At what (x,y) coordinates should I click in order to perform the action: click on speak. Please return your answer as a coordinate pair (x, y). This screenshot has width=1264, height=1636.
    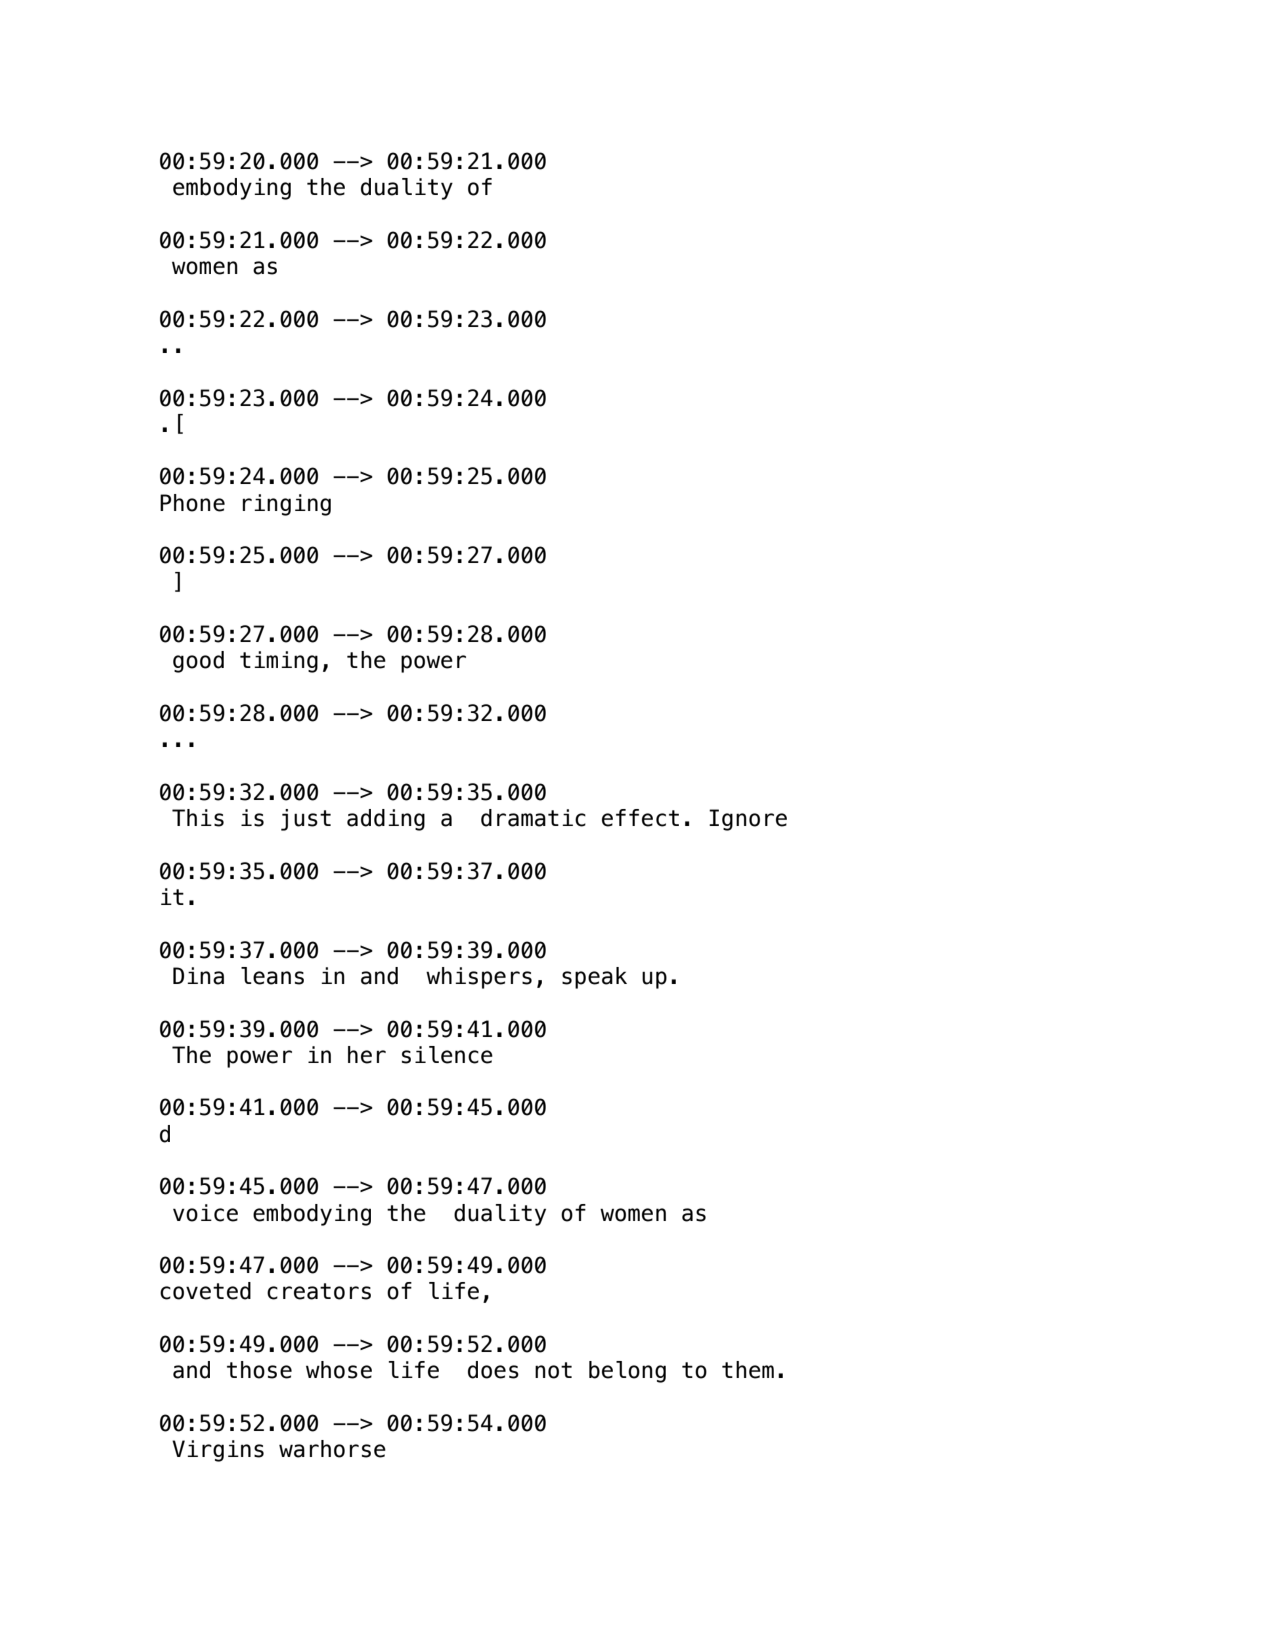
    Looking at the image, I should click on (594, 978).
